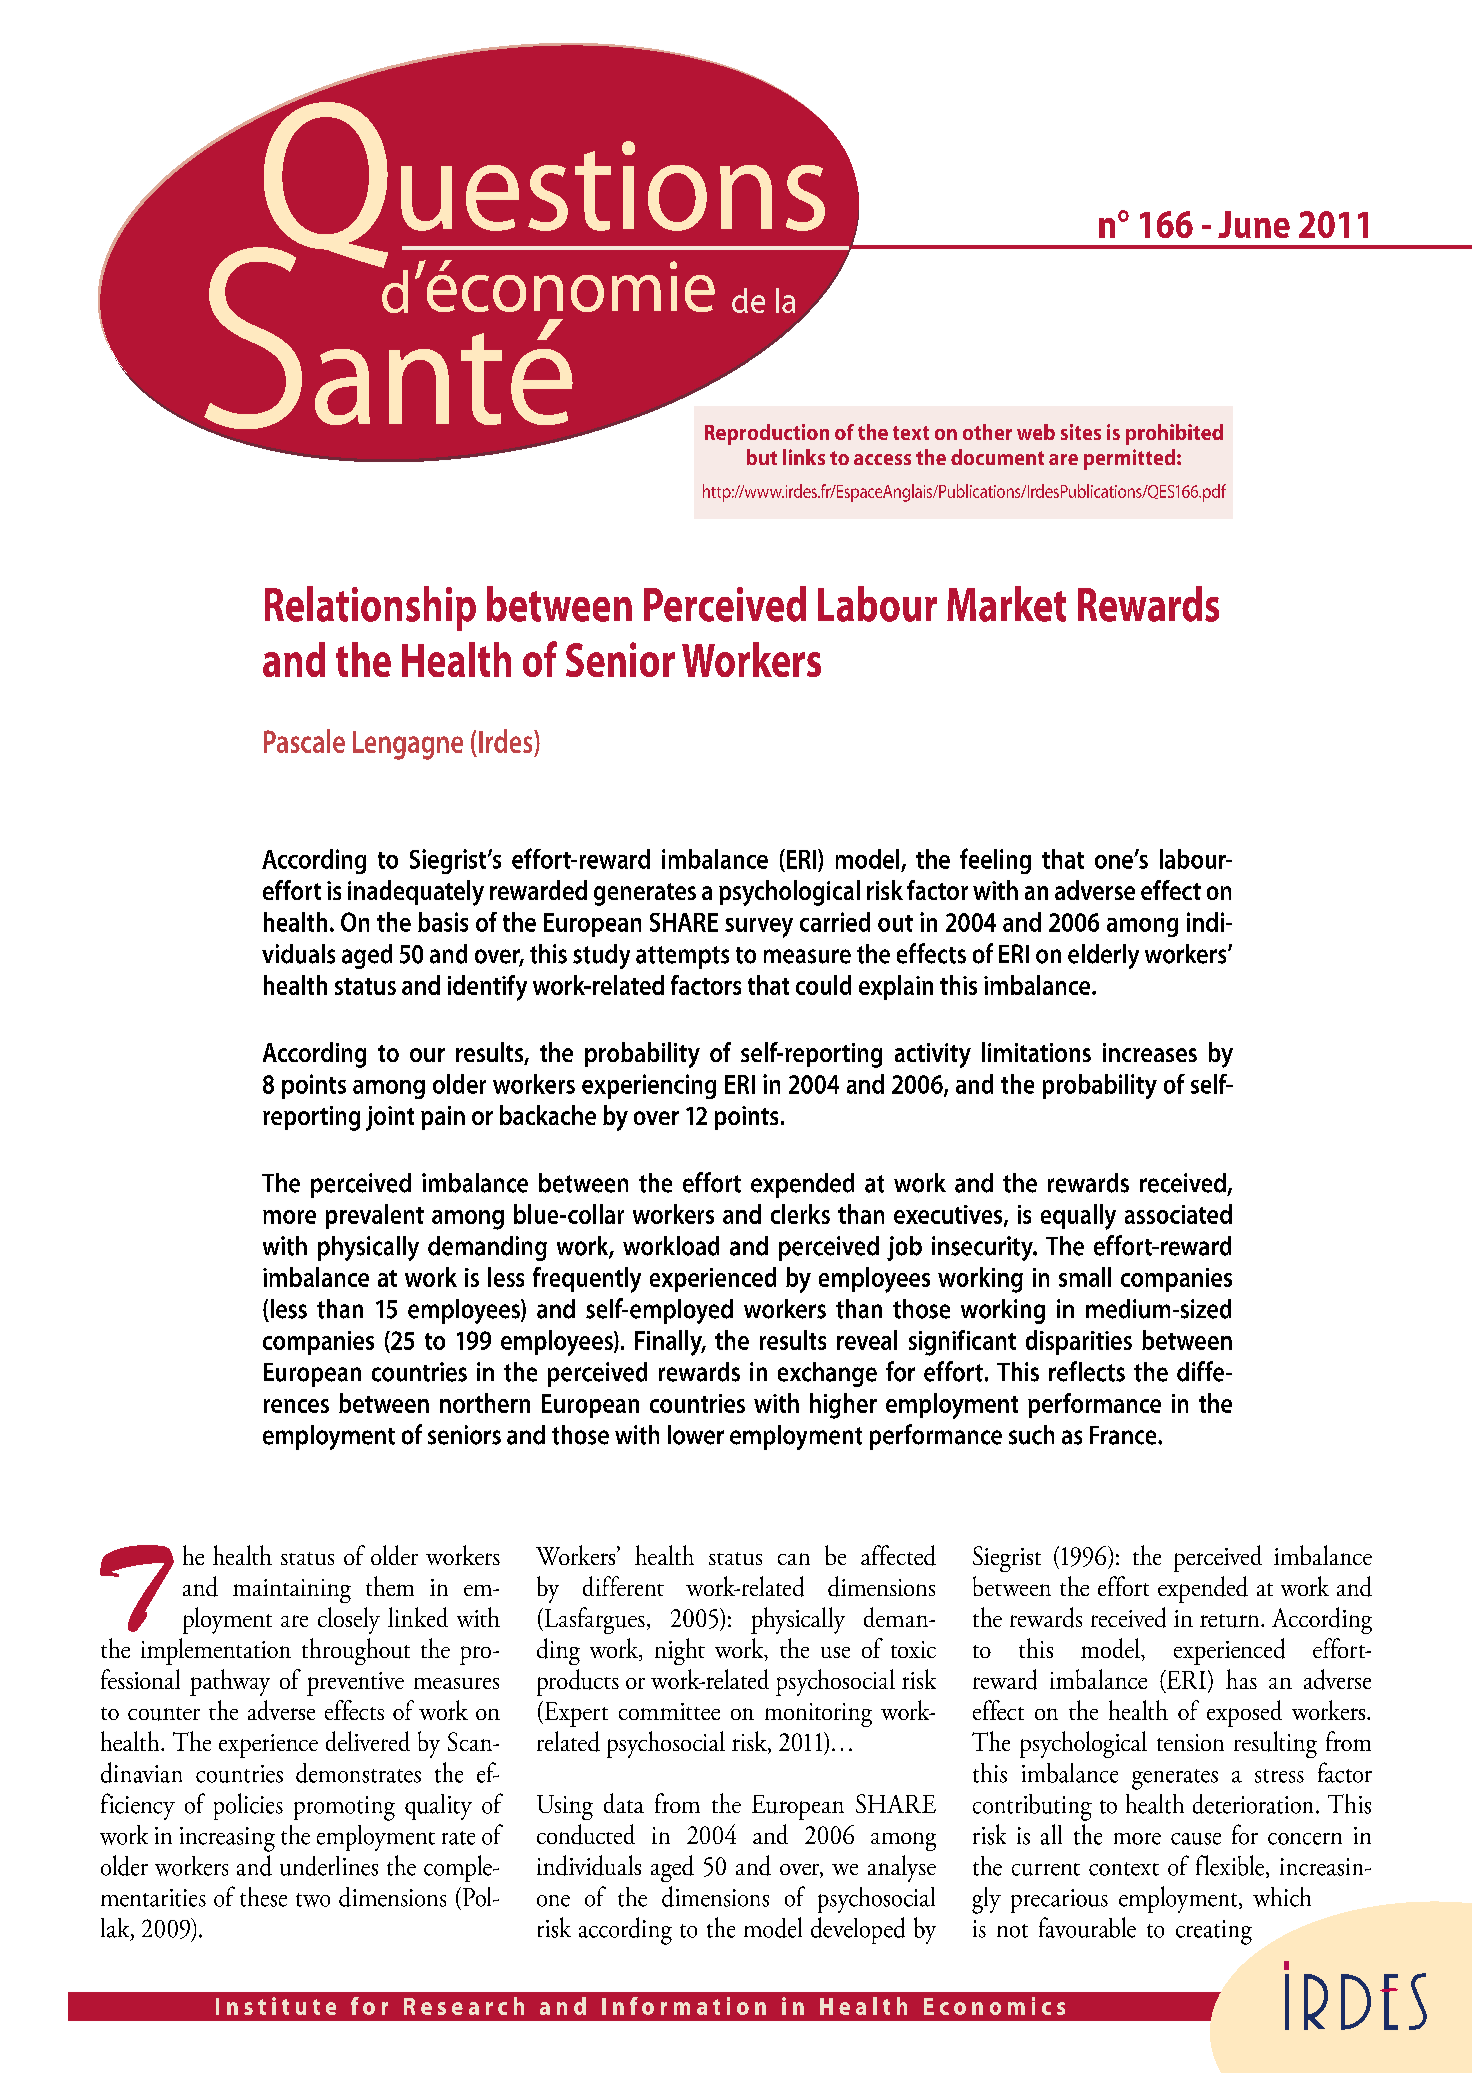 The width and height of the document is (1472, 2073). What do you see at coordinates (443, 1118) in the document?
I see `pain` at bounding box center [443, 1118].
